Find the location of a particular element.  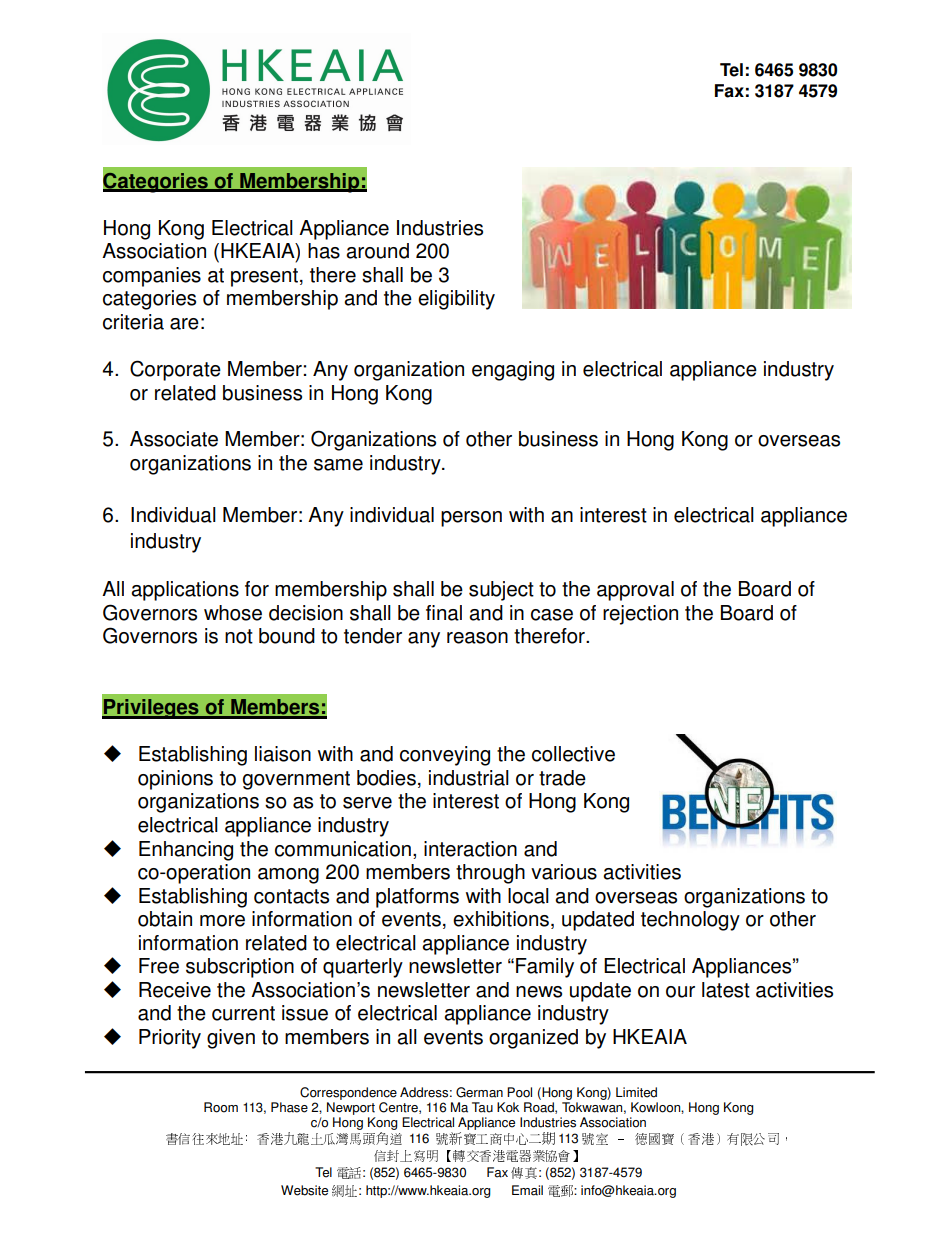

companies is located at coordinates (152, 277).
